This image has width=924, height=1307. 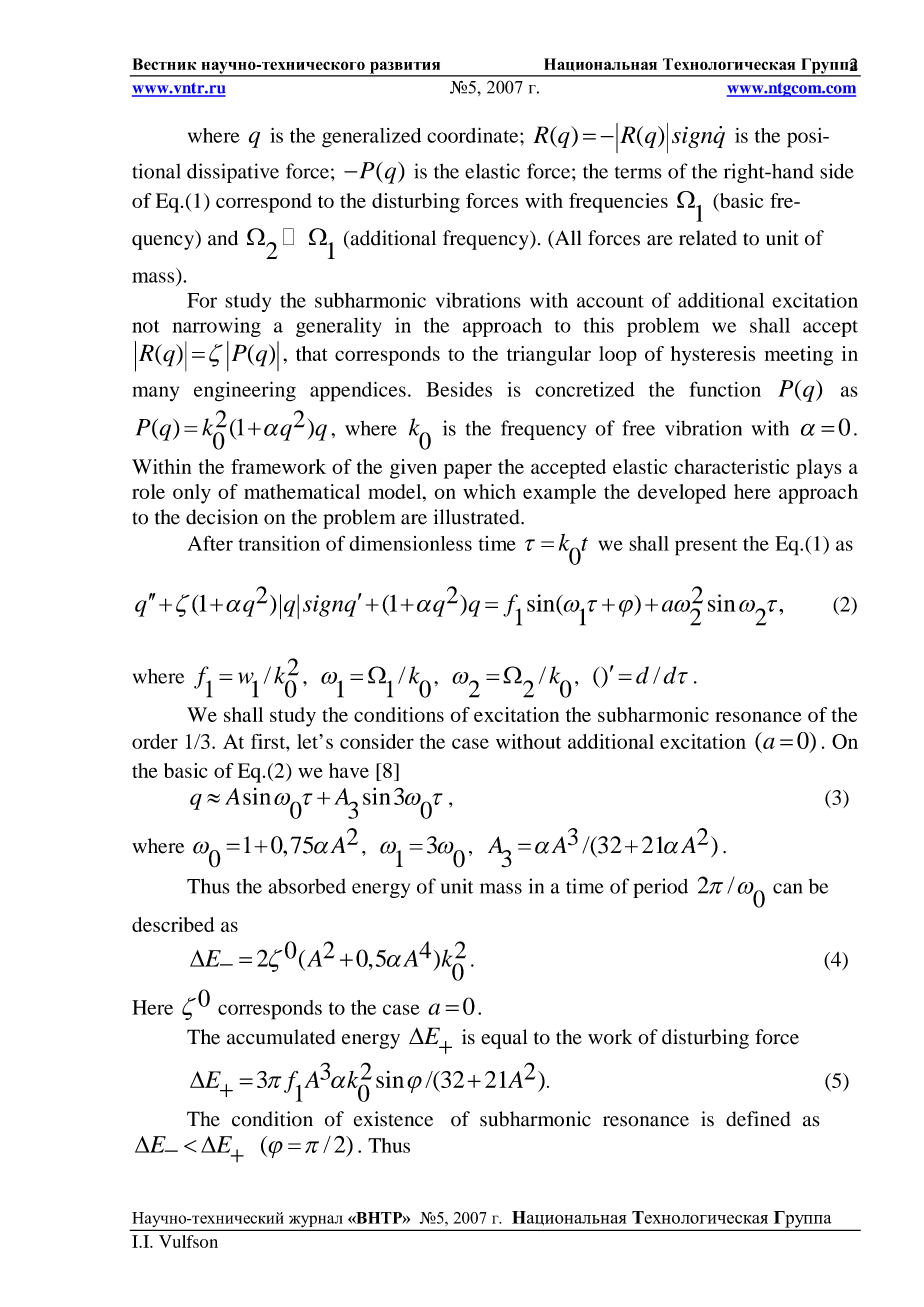 What do you see at coordinates (210, 543) in the image?
I see `After` at bounding box center [210, 543].
